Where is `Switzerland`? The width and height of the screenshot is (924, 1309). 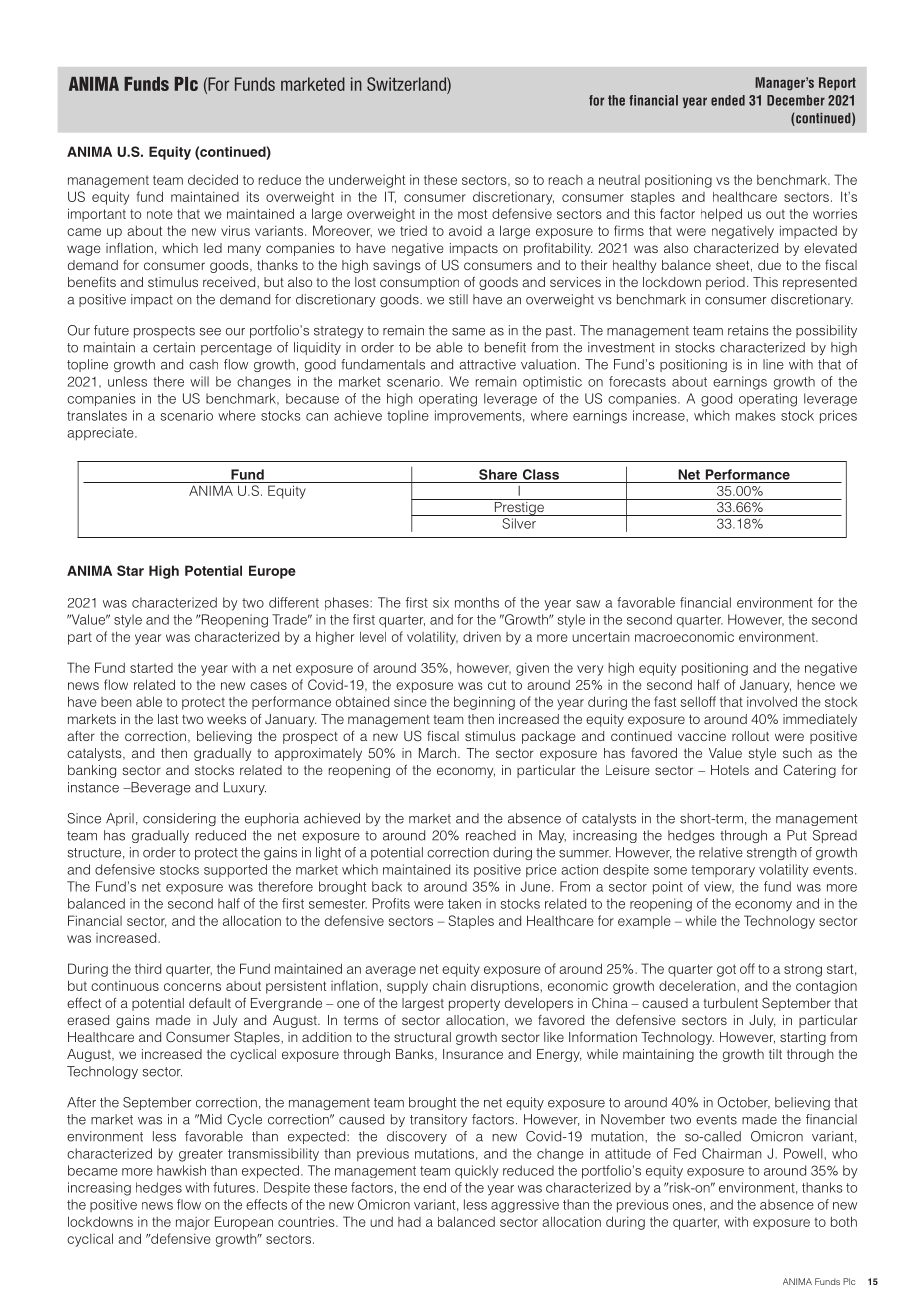 Switzerland is located at coordinates (407, 84).
